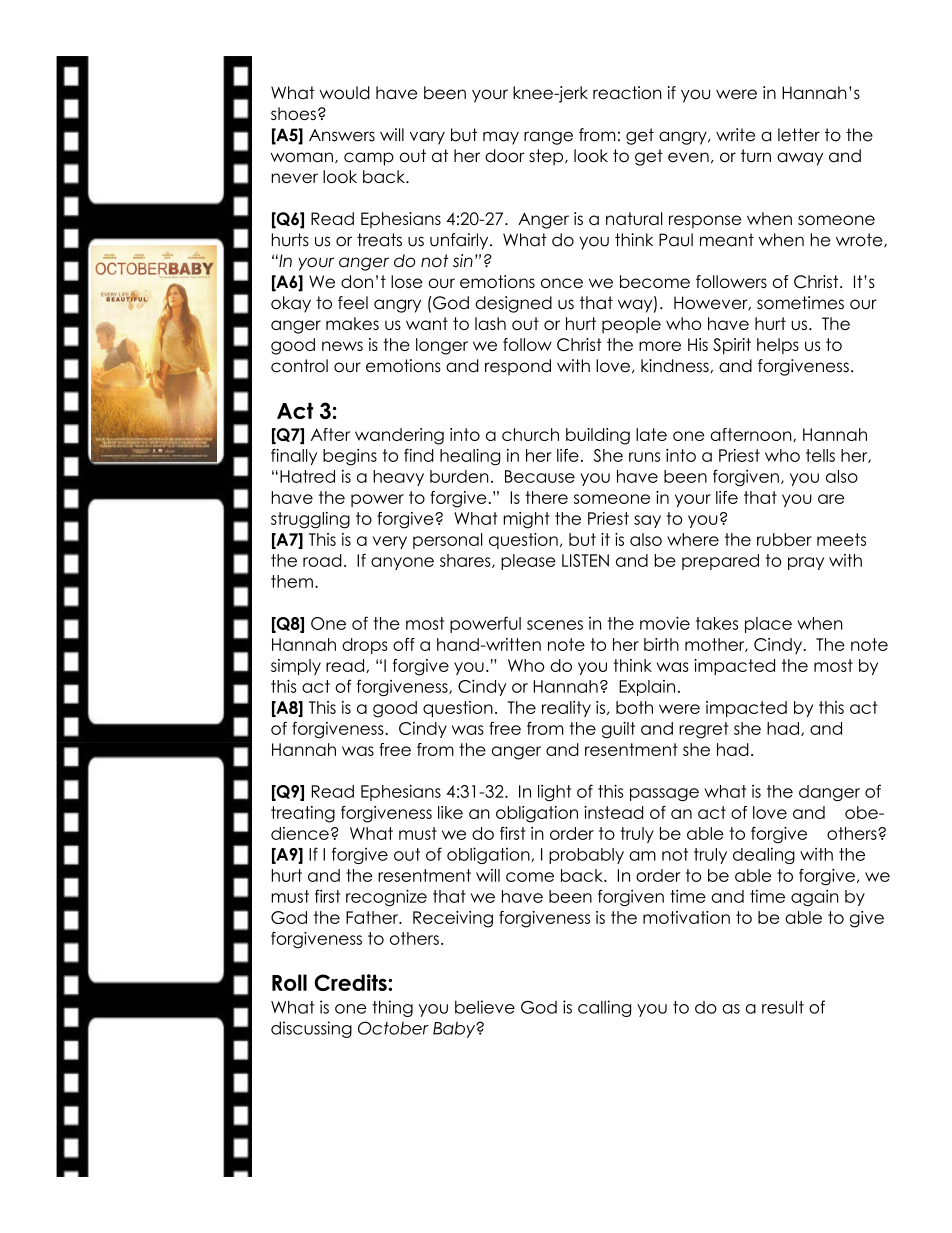  I want to click on Answers, so click(342, 135).
